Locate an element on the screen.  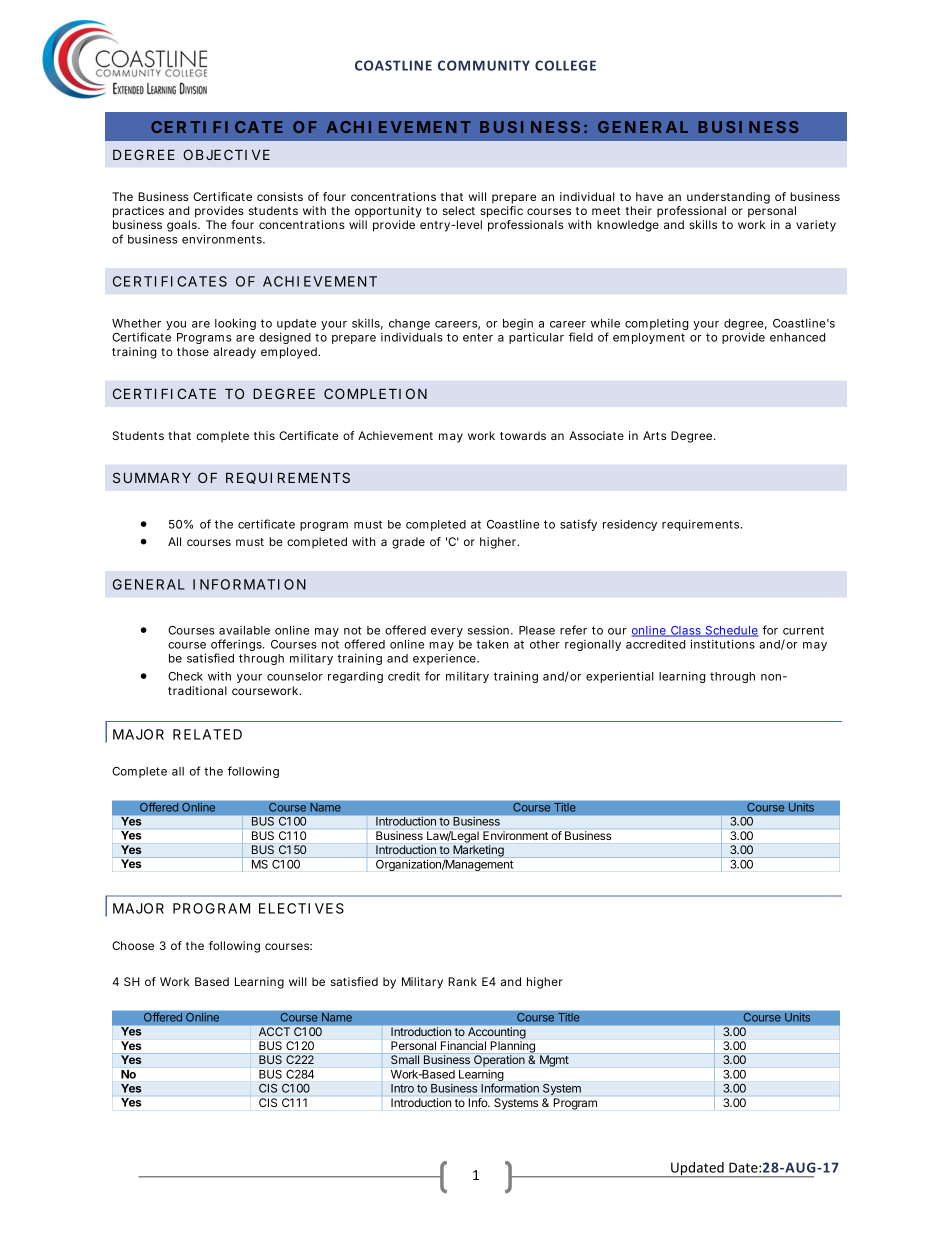
grade is located at coordinates (408, 543).
